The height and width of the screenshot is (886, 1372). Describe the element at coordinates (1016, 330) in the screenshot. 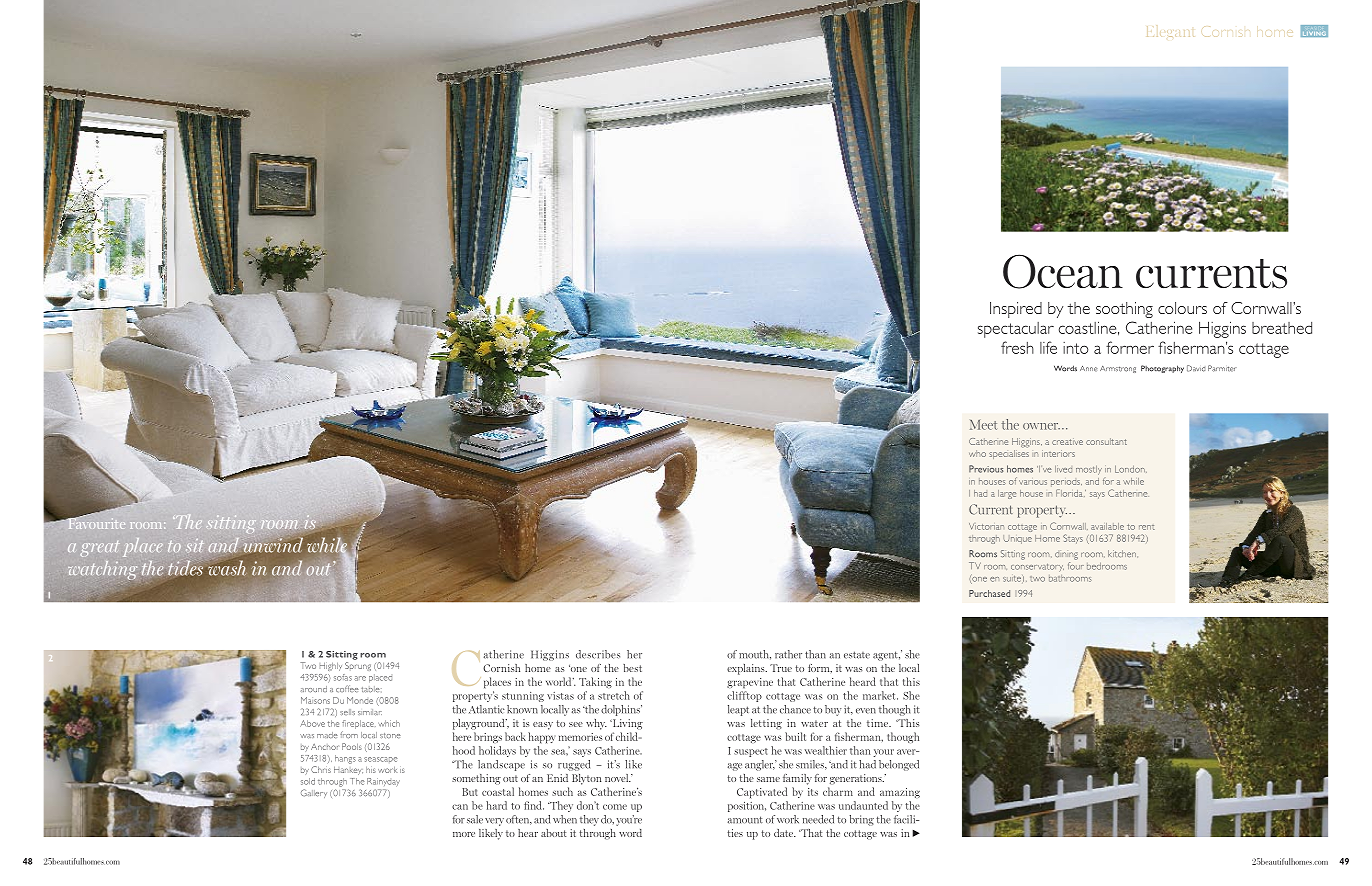

I see `spectacular` at that location.
